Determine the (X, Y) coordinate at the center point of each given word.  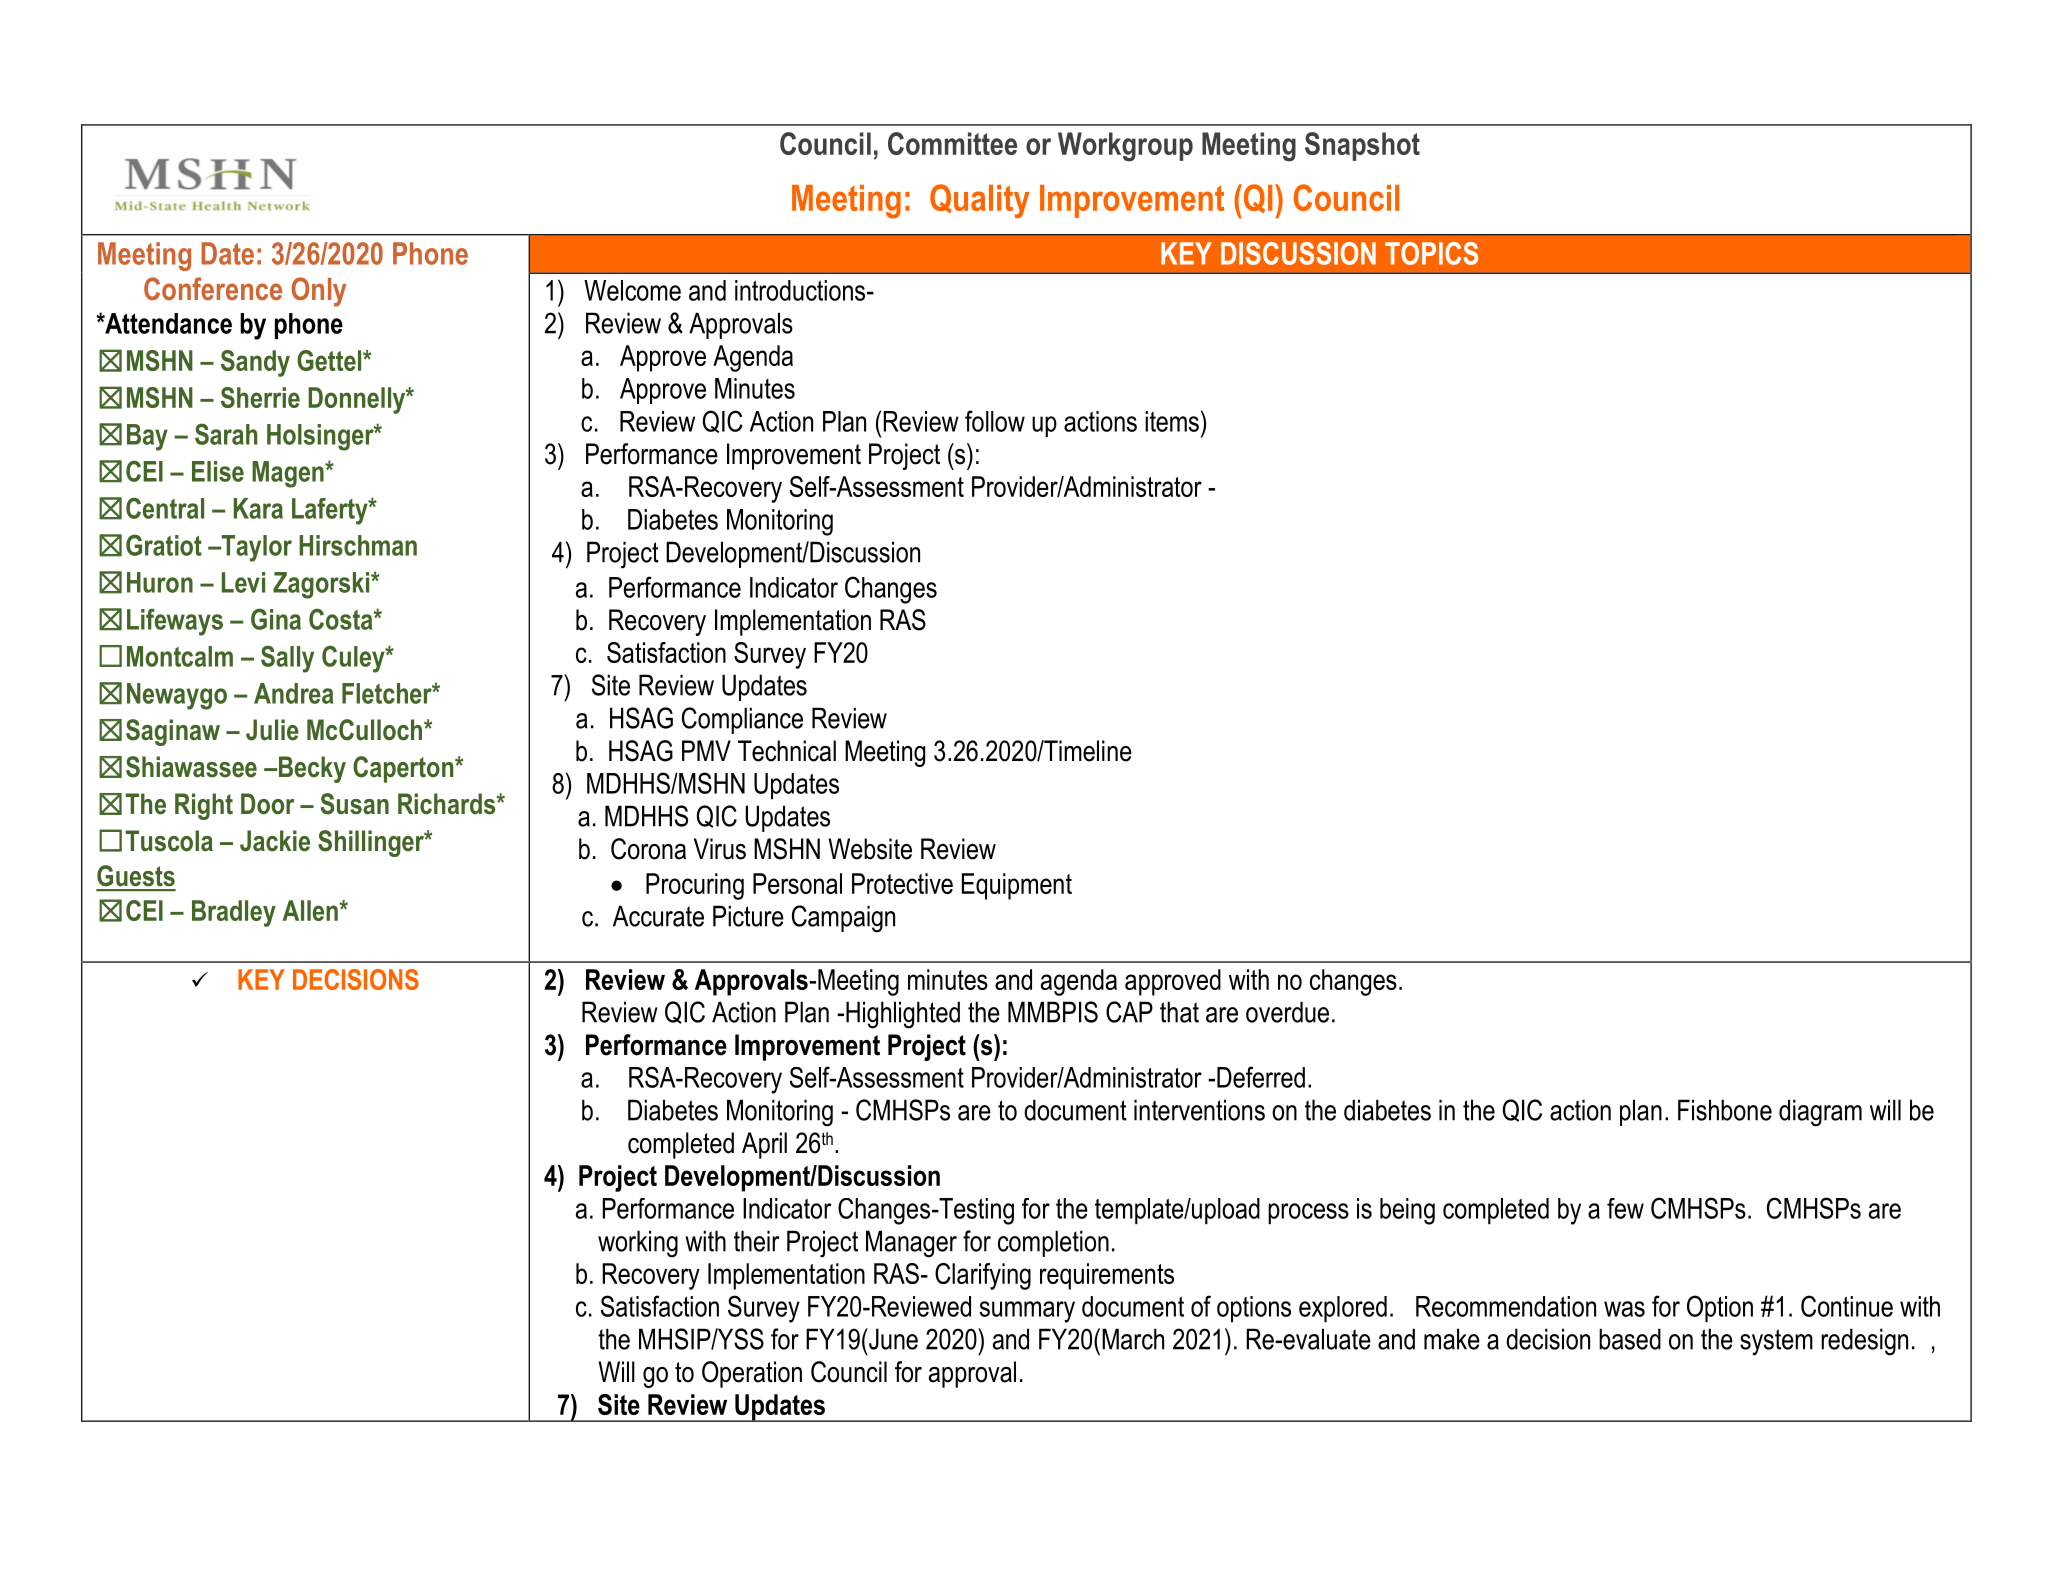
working (638, 1244)
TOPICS (1431, 253)
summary (1027, 1312)
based (1630, 1339)
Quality (980, 201)
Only (318, 292)
